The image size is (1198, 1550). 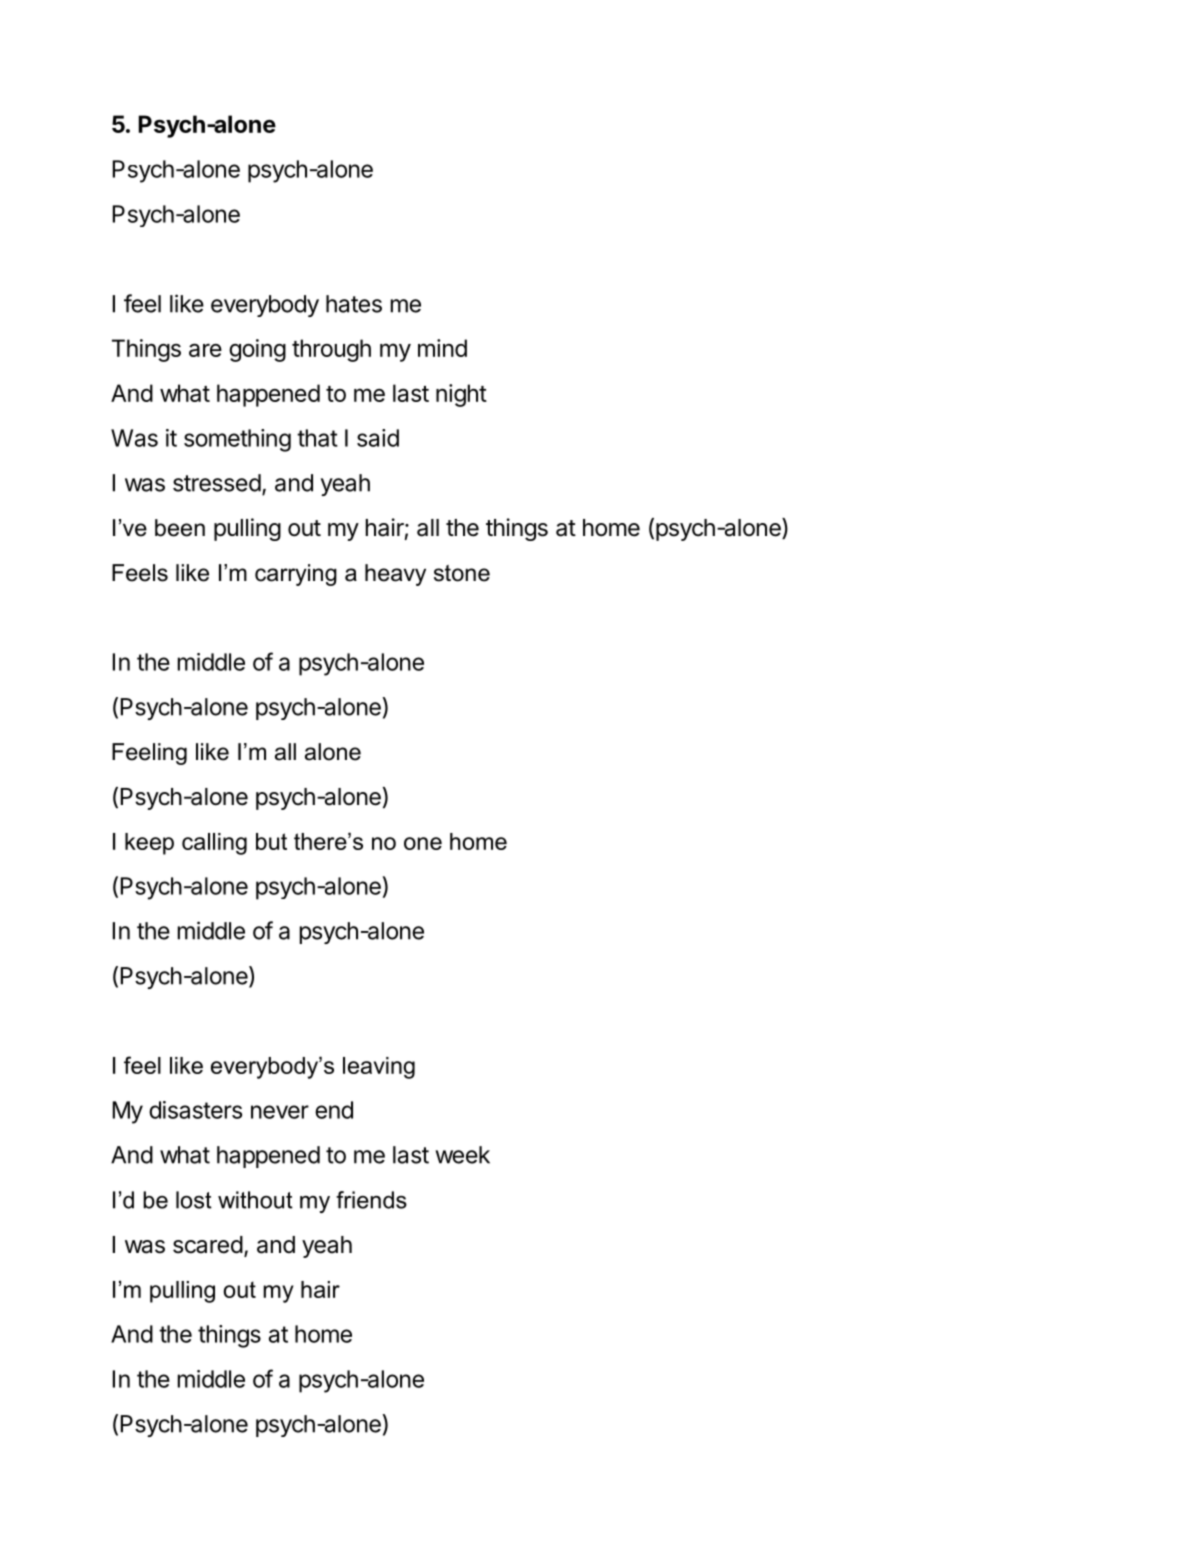 What do you see at coordinates (271, 841) in the image?
I see `but` at bounding box center [271, 841].
